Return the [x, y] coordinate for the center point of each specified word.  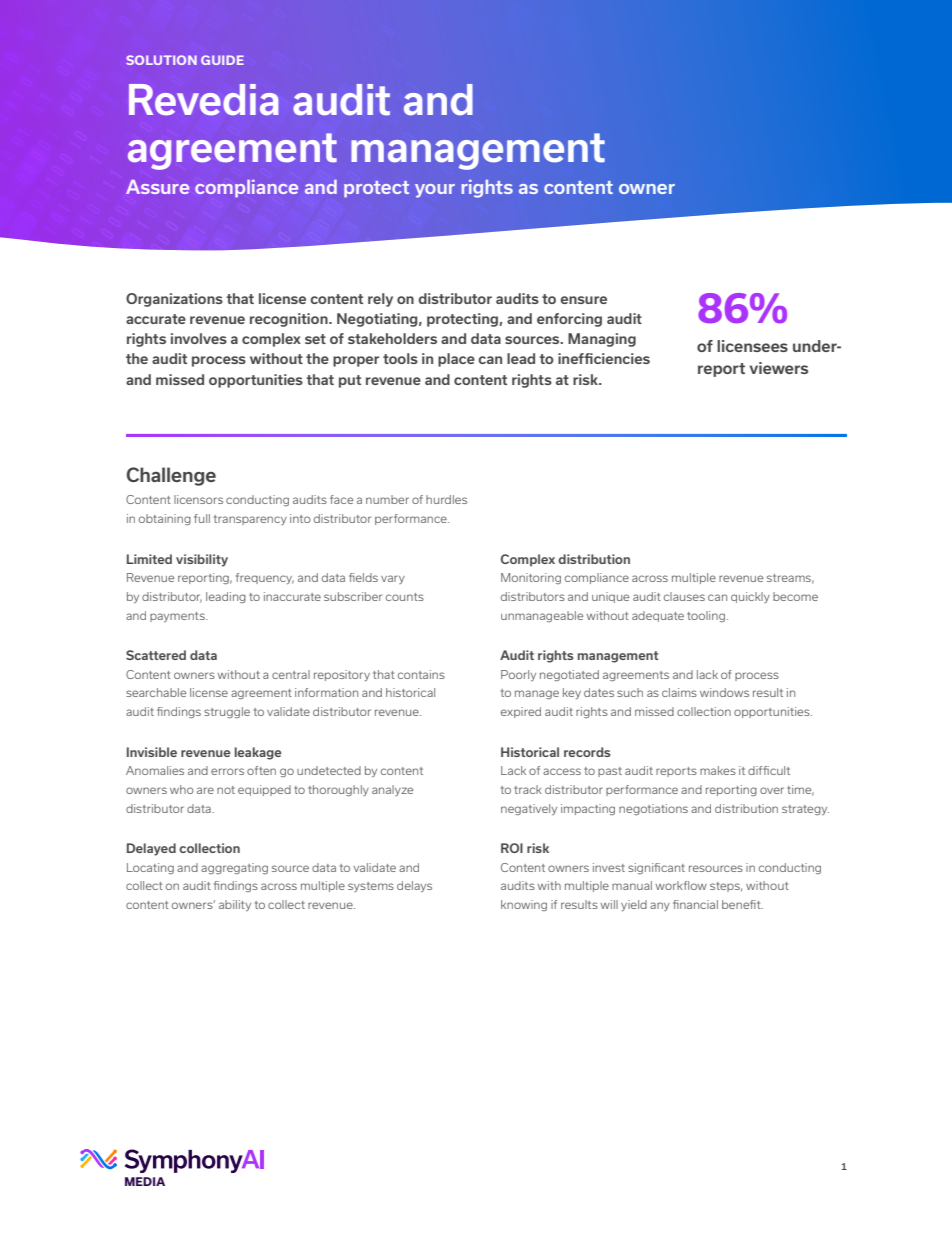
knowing [524, 905]
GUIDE [222, 60]
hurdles [446, 499]
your [435, 191]
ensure [583, 300]
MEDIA [145, 1181]
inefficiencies [604, 358]
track [528, 789]
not [226, 790]
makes [718, 770]
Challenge [171, 476]
